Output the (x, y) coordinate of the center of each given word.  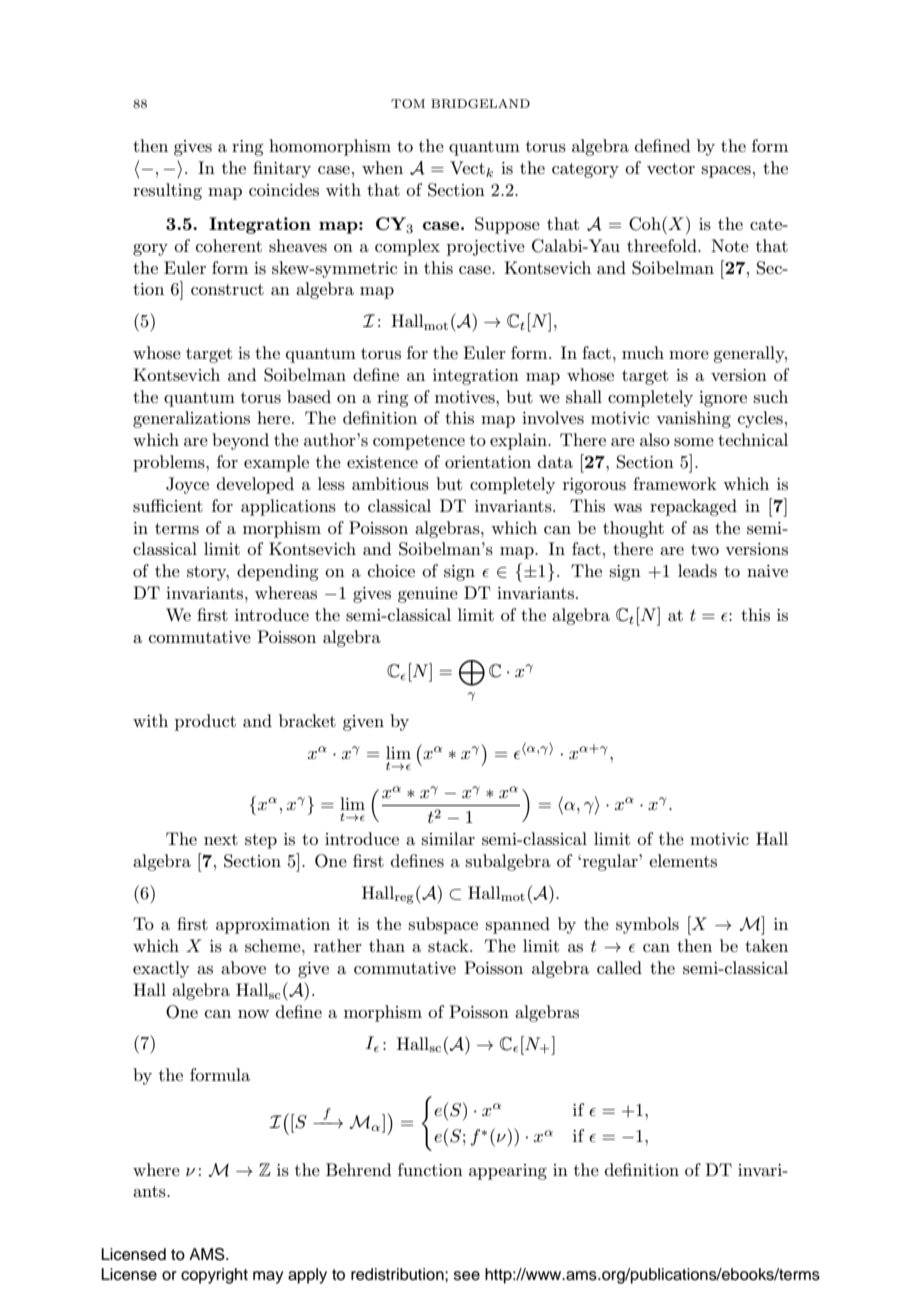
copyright (214, 1276)
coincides (284, 189)
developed (255, 485)
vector (671, 168)
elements (683, 860)
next (221, 839)
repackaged (693, 507)
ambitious (390, 484)
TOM (408, 104)
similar (448, 838)
